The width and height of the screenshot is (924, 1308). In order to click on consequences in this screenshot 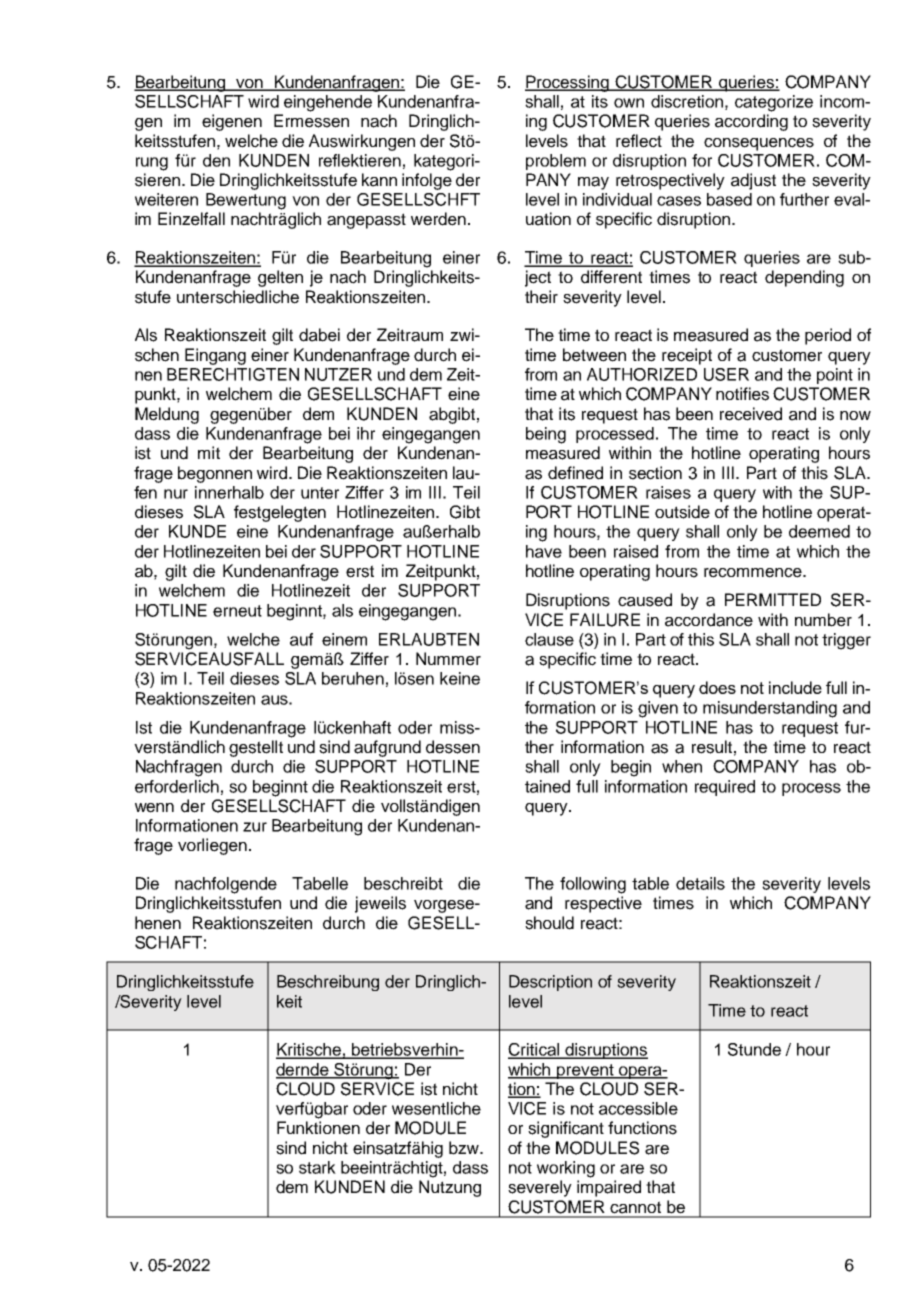, I will do `click(759, 144)`.
